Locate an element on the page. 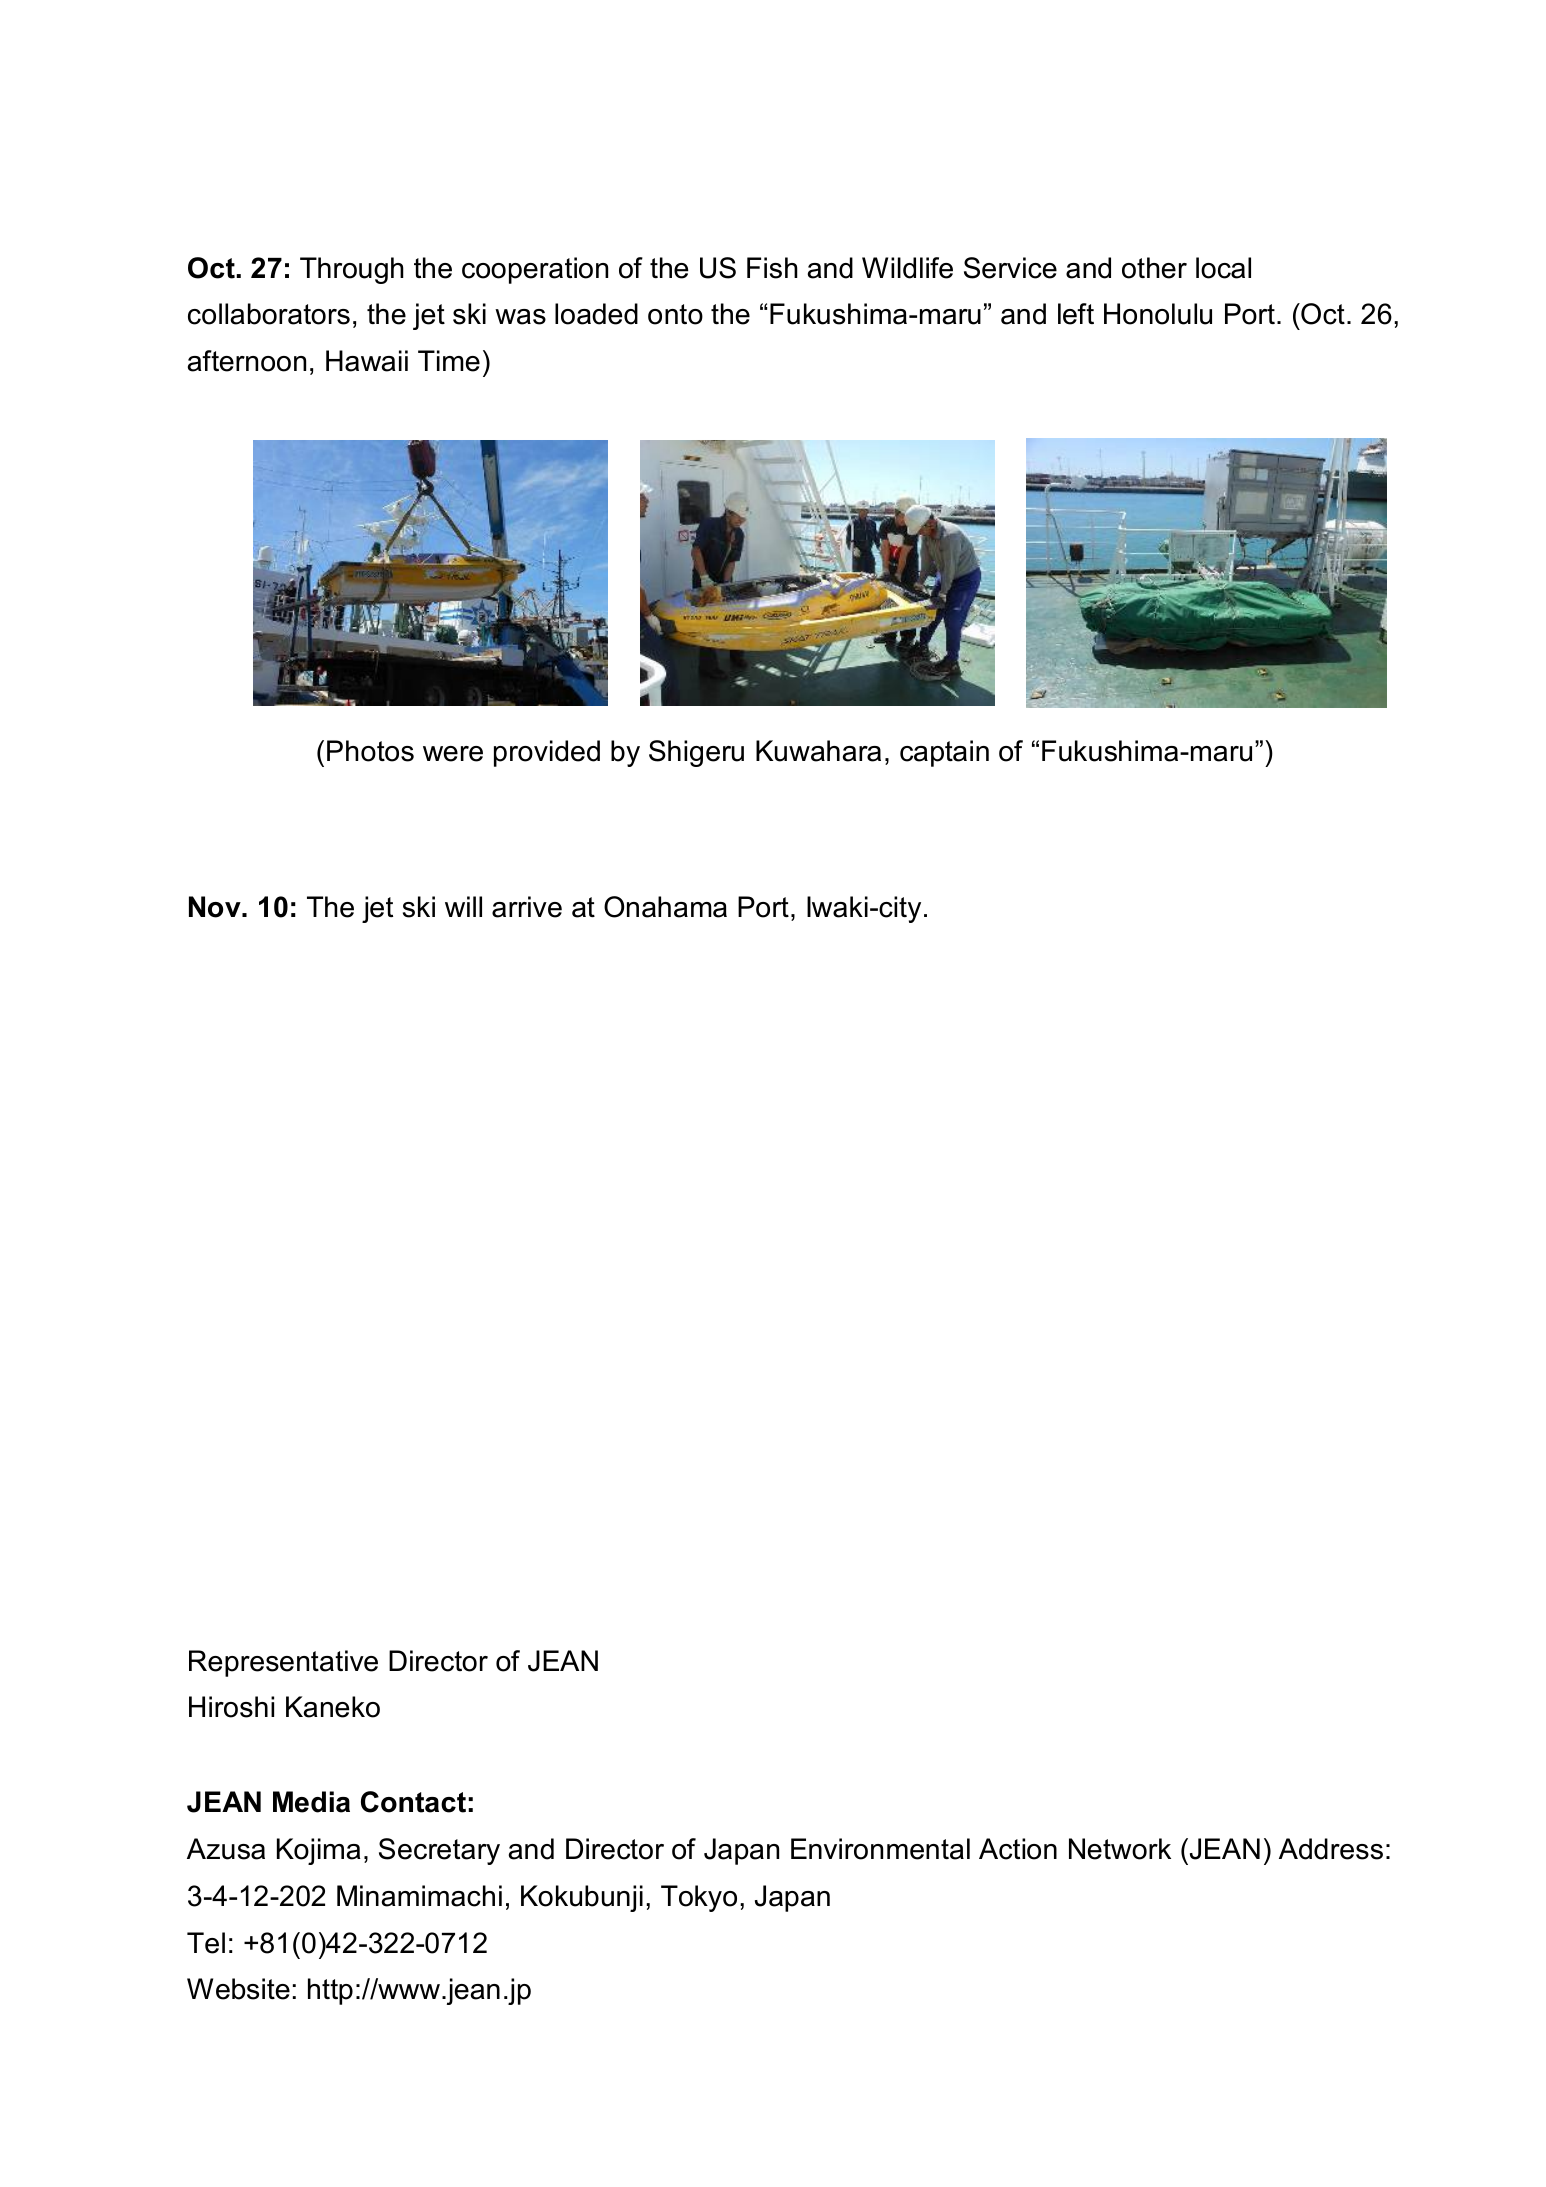  Kojima is located at coordinates (319, 1851).
